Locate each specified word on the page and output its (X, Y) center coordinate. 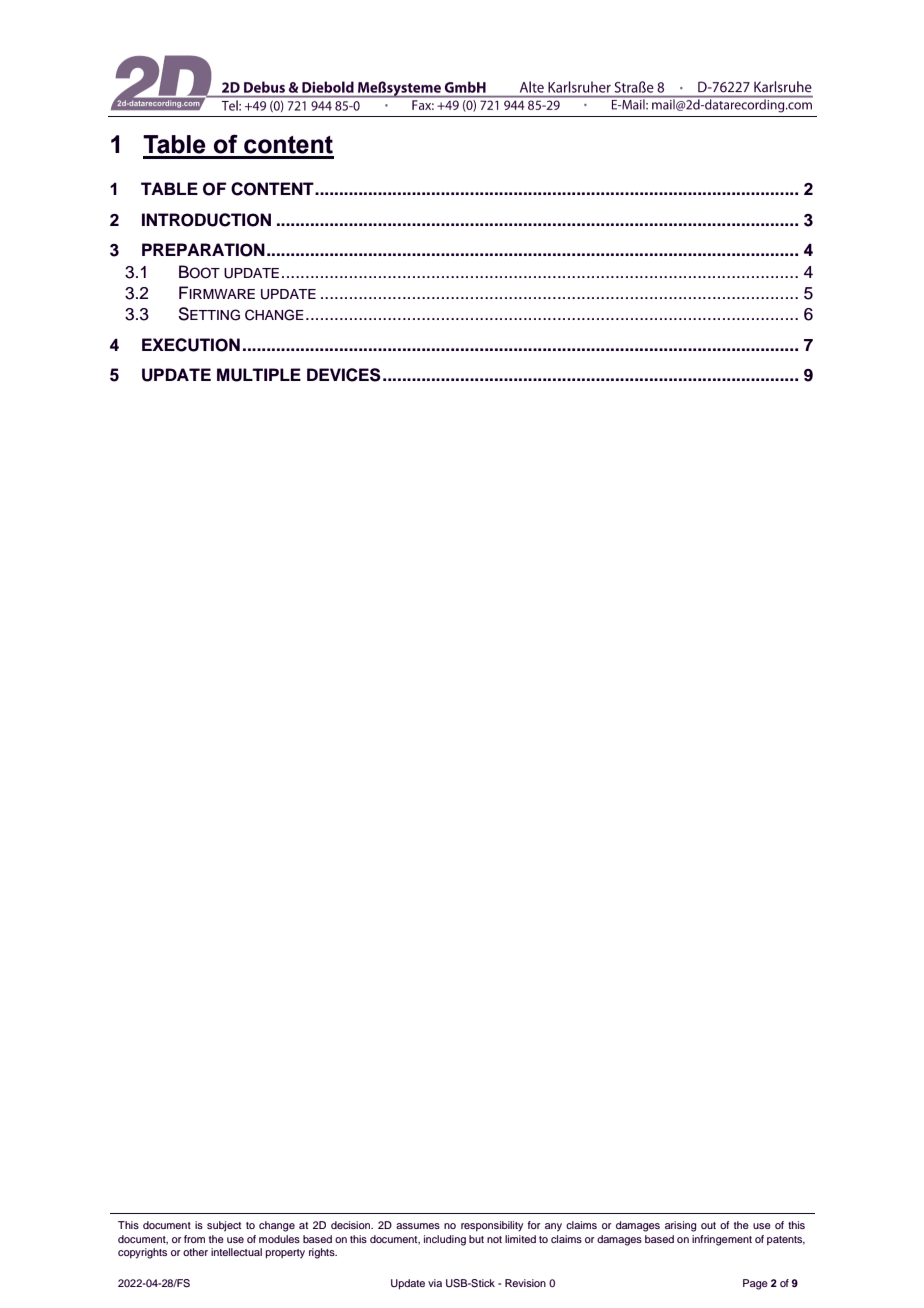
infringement (722, 1240)
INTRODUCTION (206, 220)
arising (680, 1226)
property (285, 1254)
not (494, 1239)
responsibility (492, 1226)
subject (224, 1226)
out (708, 1225)
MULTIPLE (259, 375)
